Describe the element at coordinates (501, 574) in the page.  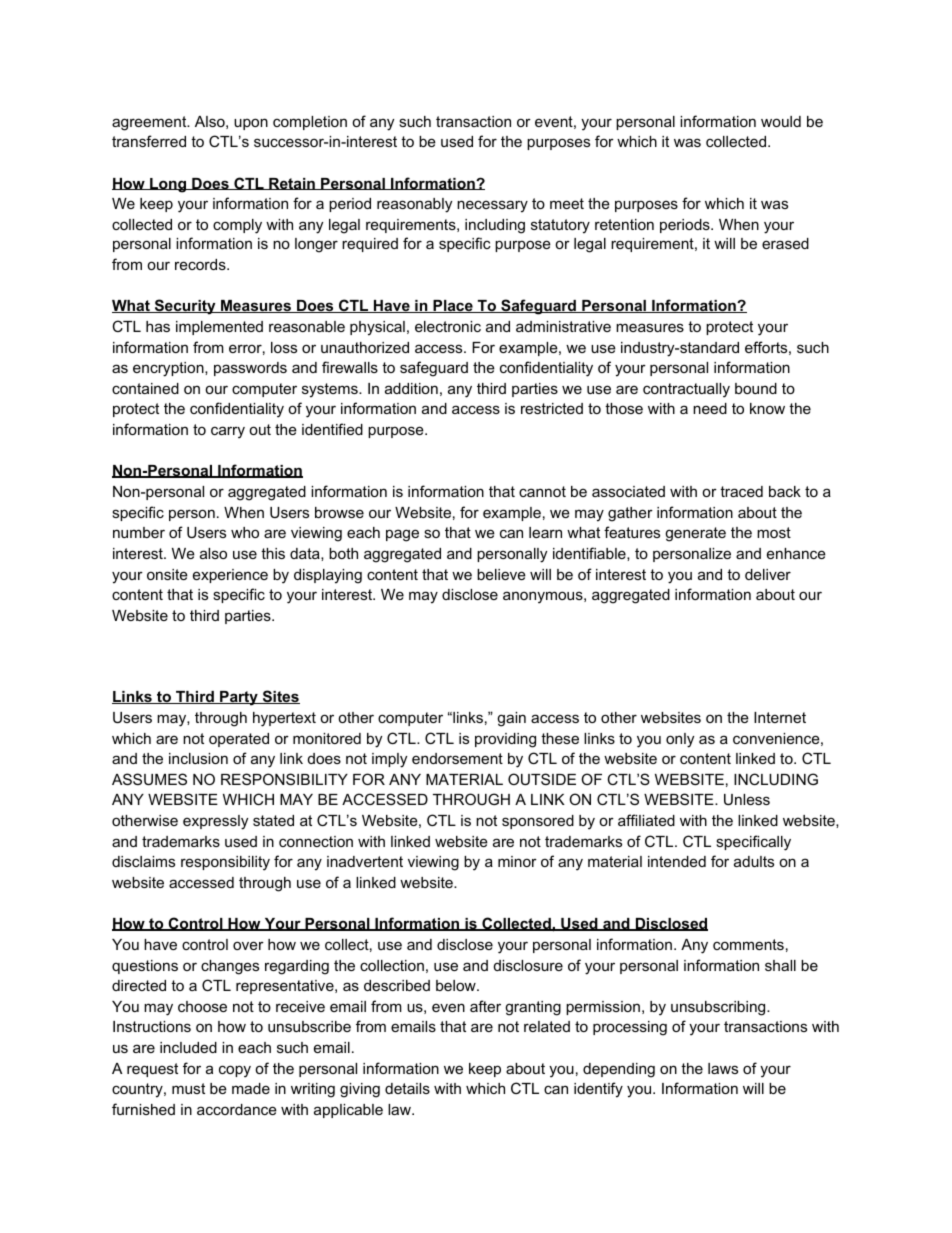
I see `believe` at that location.
